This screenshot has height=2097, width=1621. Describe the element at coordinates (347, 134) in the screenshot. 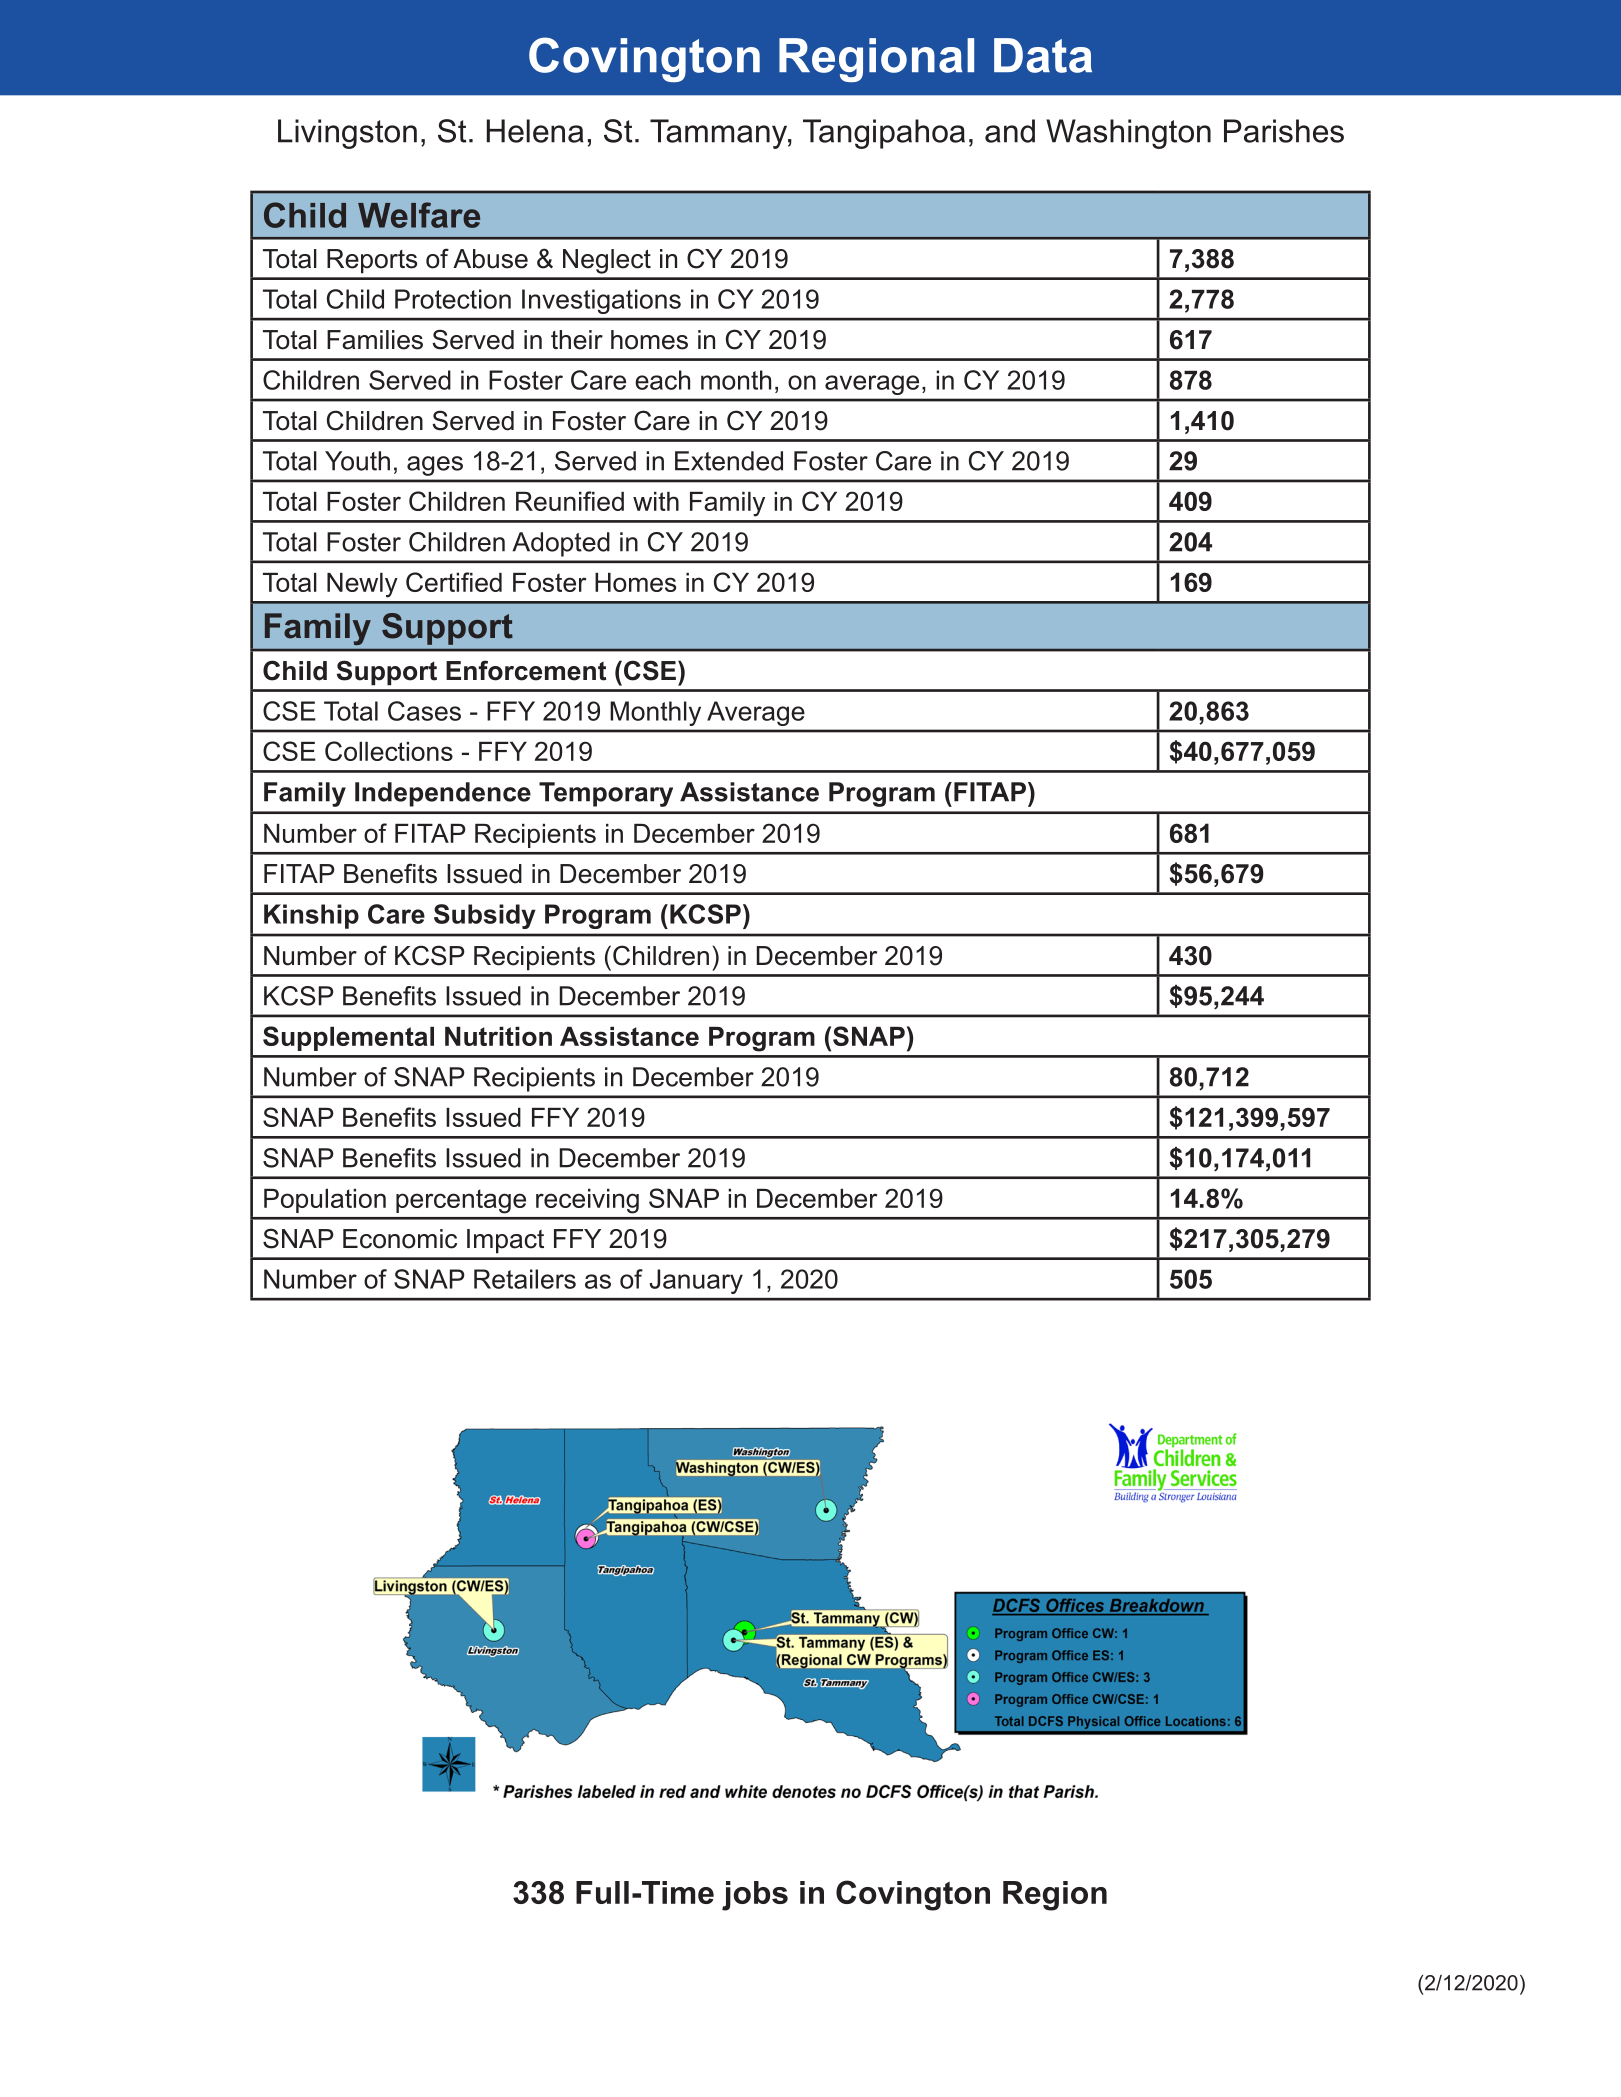

I see `Livingston` at that location.
